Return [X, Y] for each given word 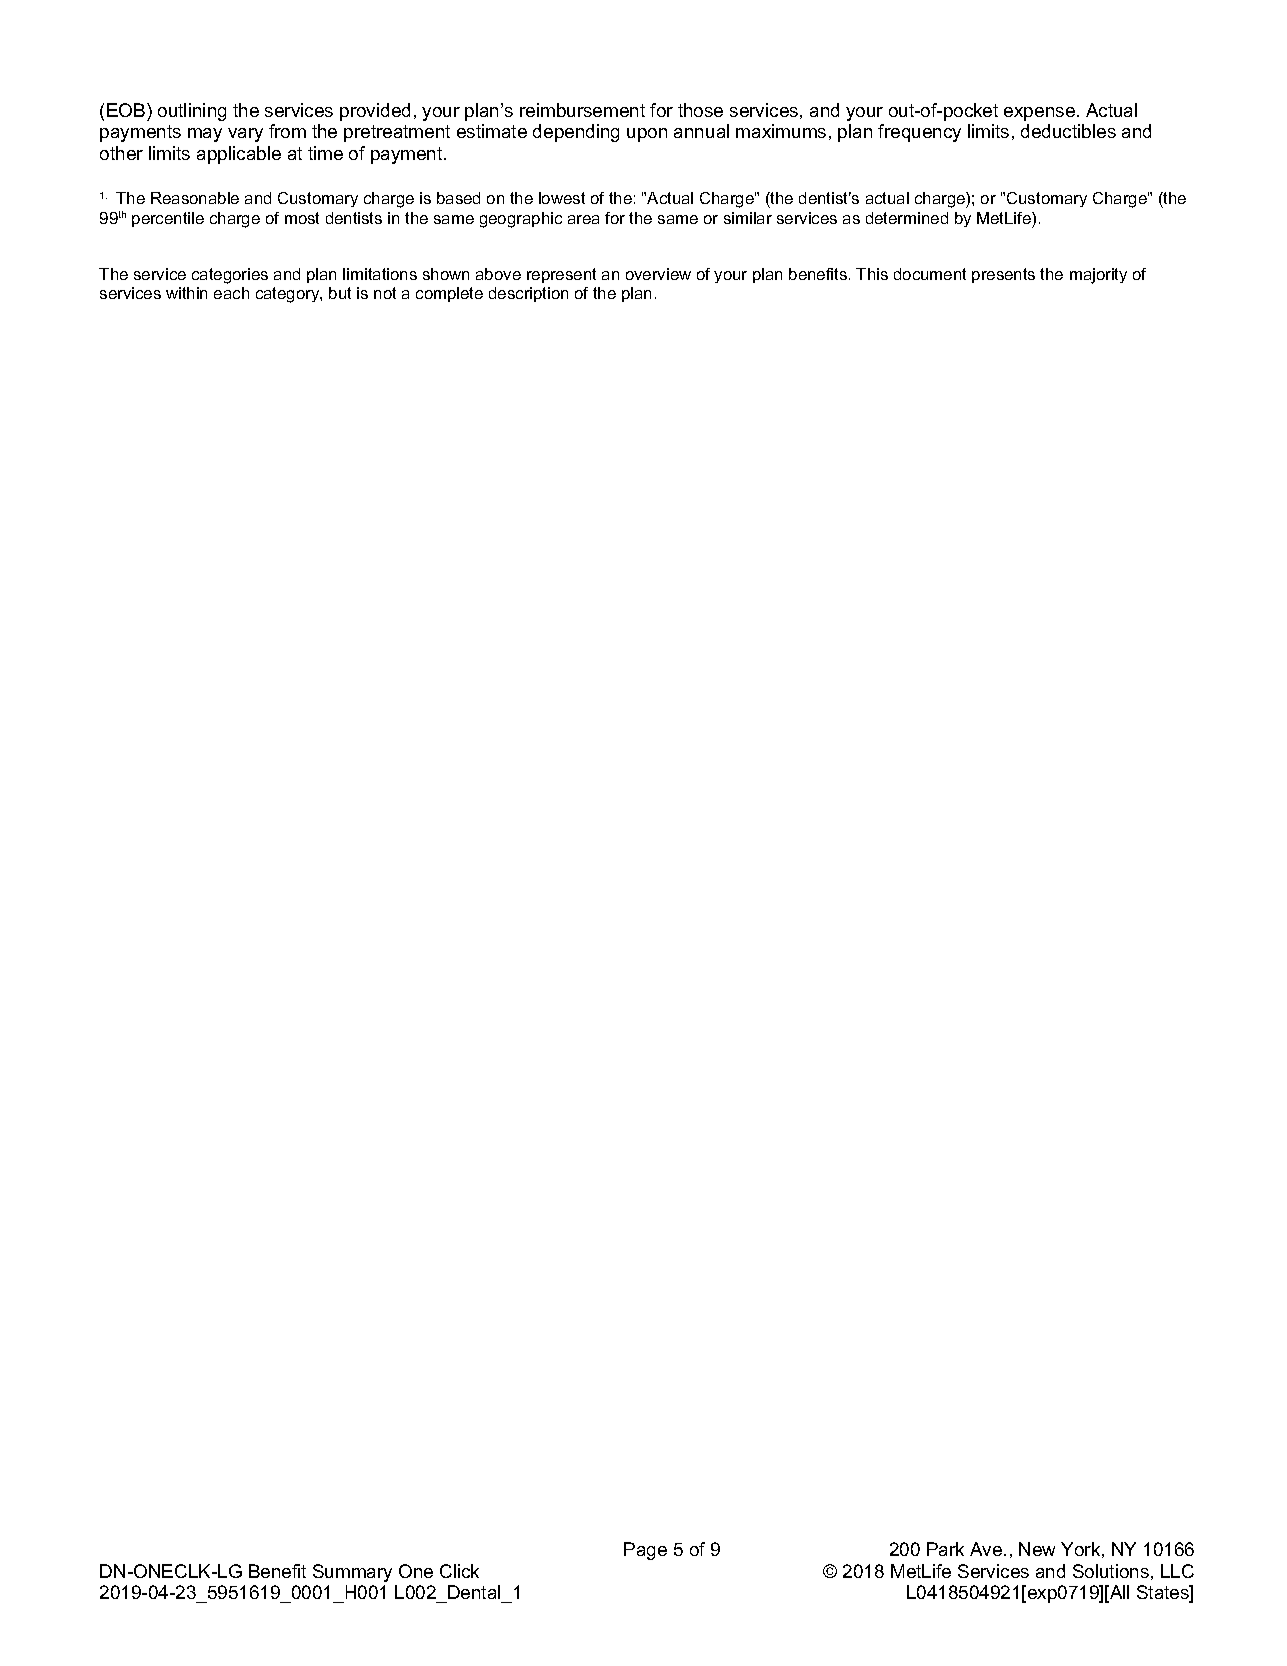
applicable [239, 155]
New [1037, 1549]
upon [647, 135]
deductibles [1068, 131]
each [231, 293]
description [528, 294]
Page [645, 1551]
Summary [352, 1573]
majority [1098, 276]
